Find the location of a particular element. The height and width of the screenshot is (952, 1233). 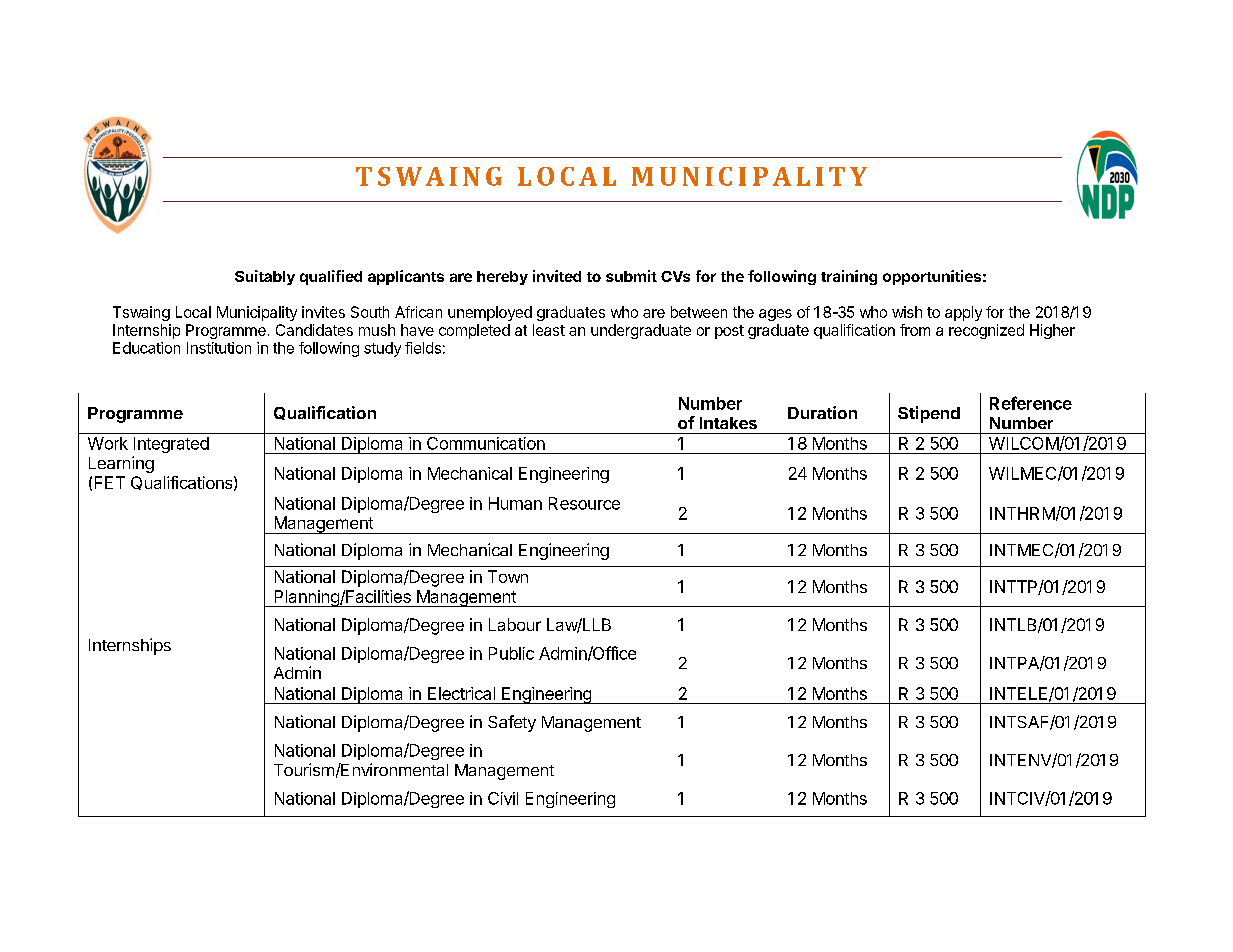

opportunities is located at coordinates (932, 277).
